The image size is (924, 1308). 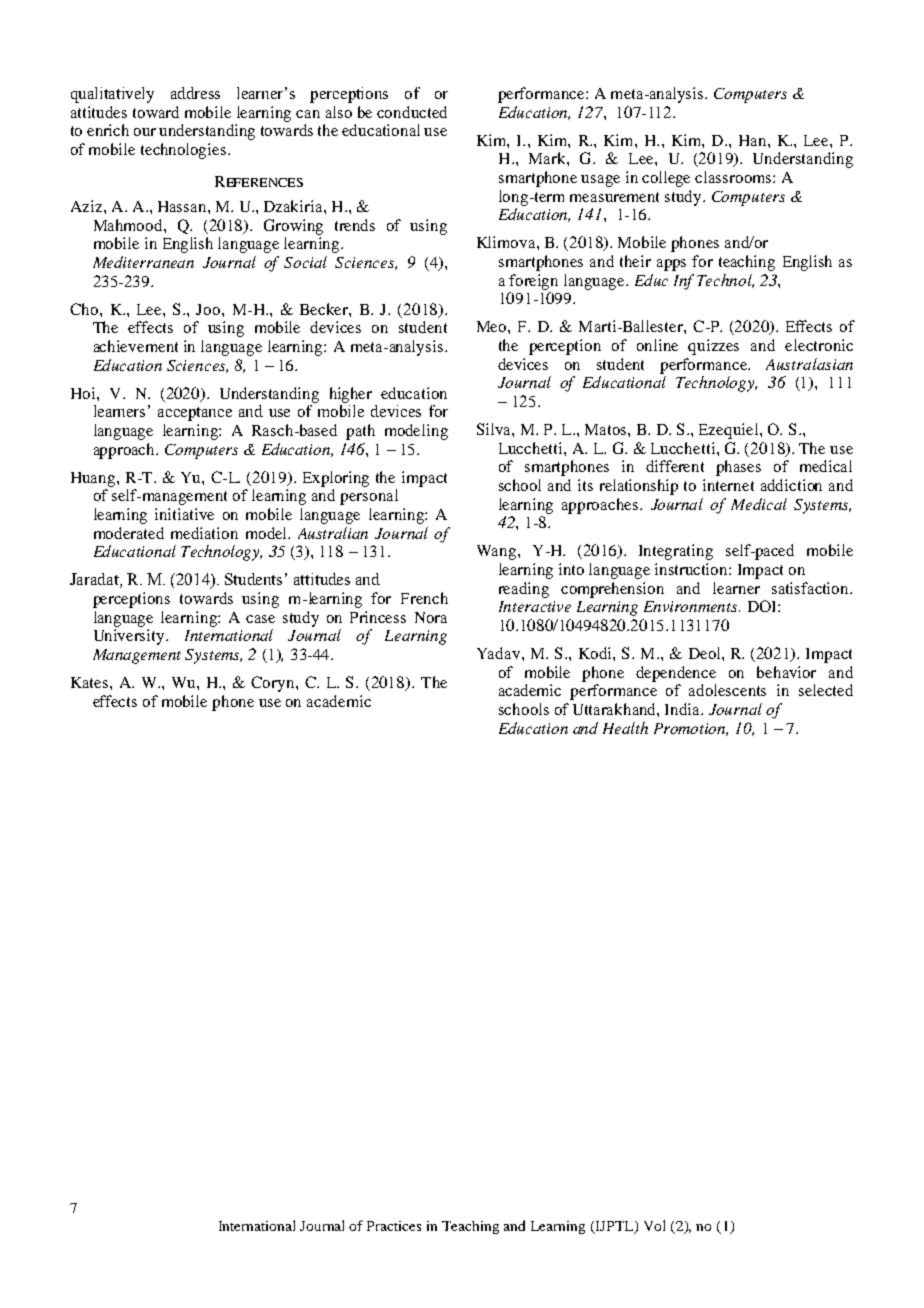 I want to click on conducted, so click(x=412, y=112).
